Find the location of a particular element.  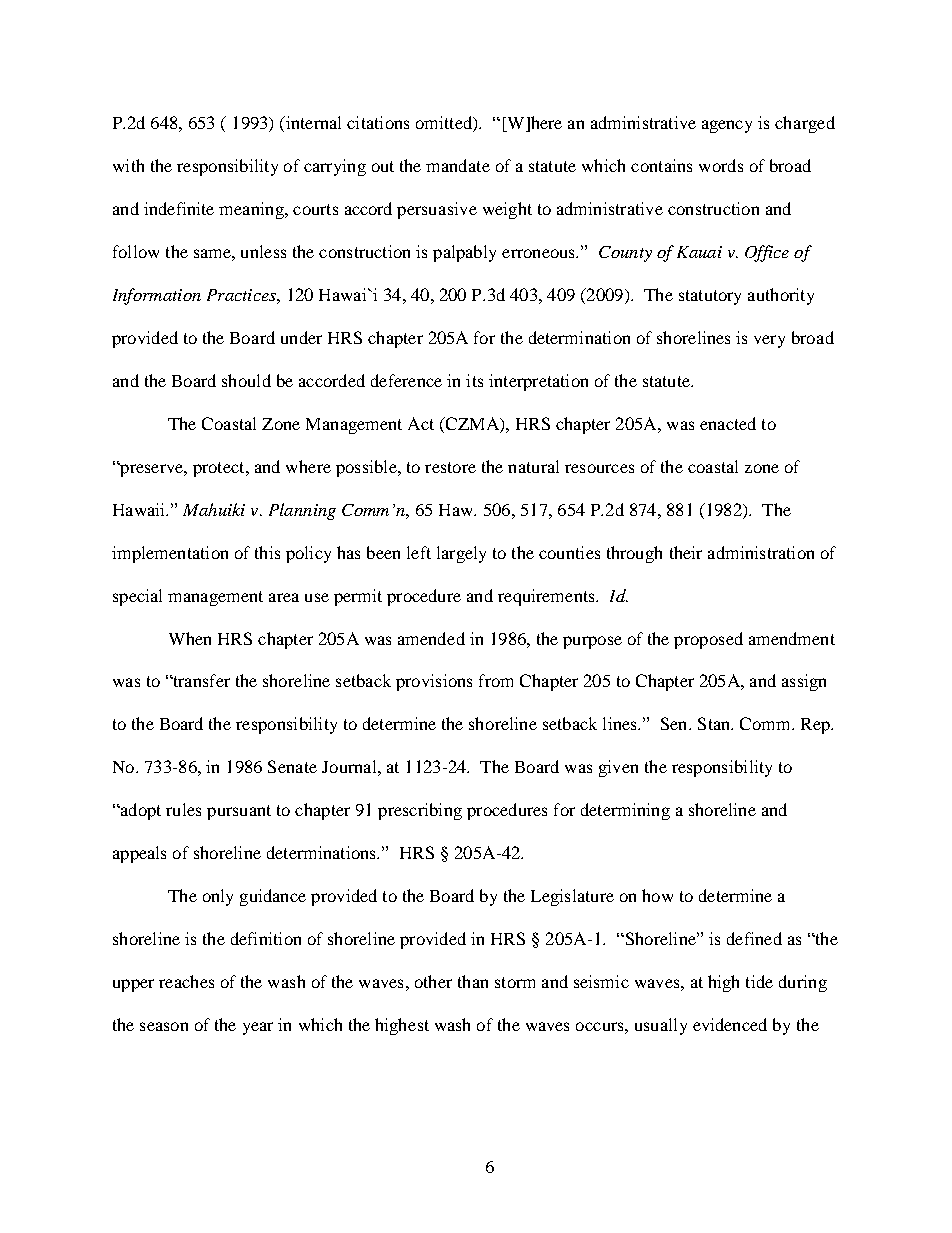

than is located at coordinates (473, 981).
